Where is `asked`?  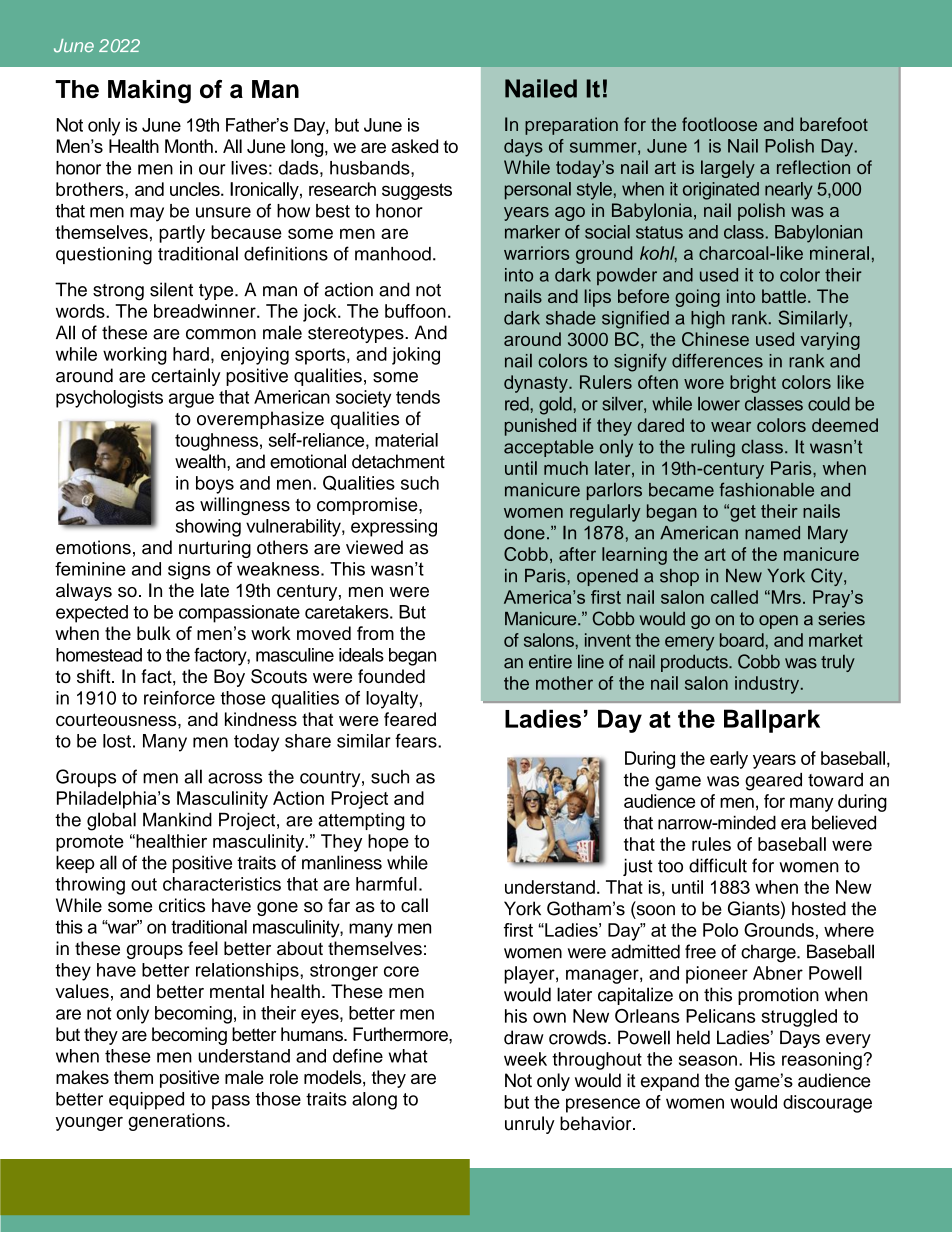 asked is located at coordinates (414, 146).
